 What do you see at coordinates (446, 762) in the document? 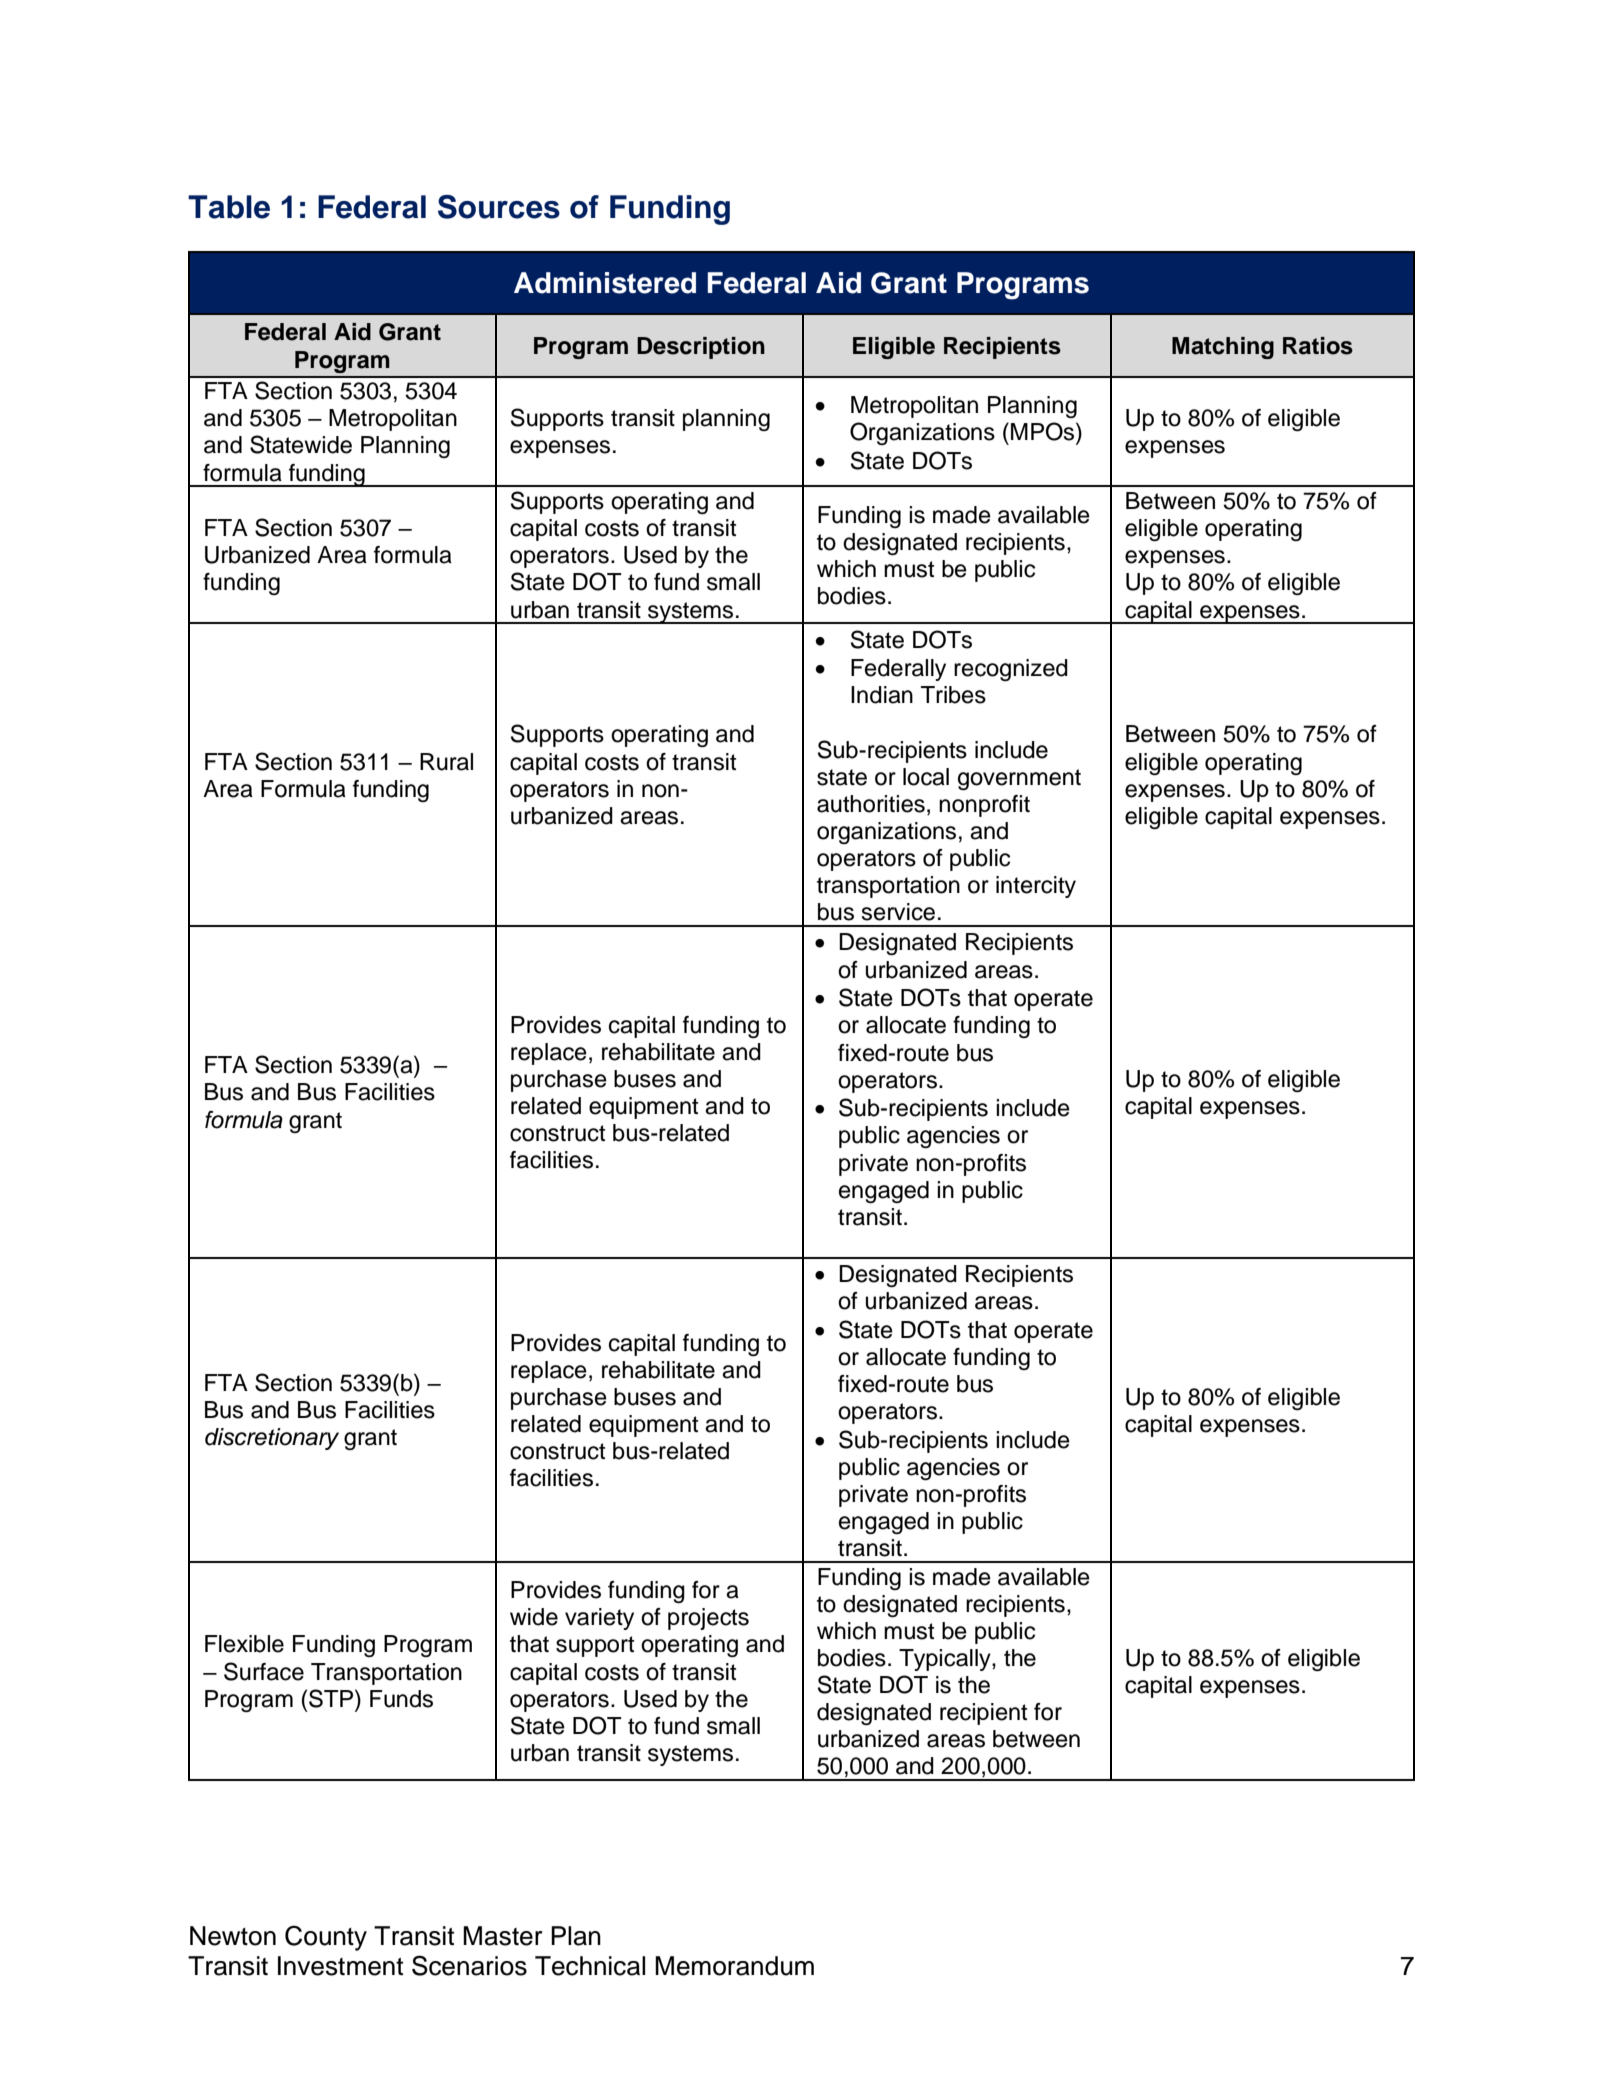
I see `Rural` at bounding box center [446, 762].
